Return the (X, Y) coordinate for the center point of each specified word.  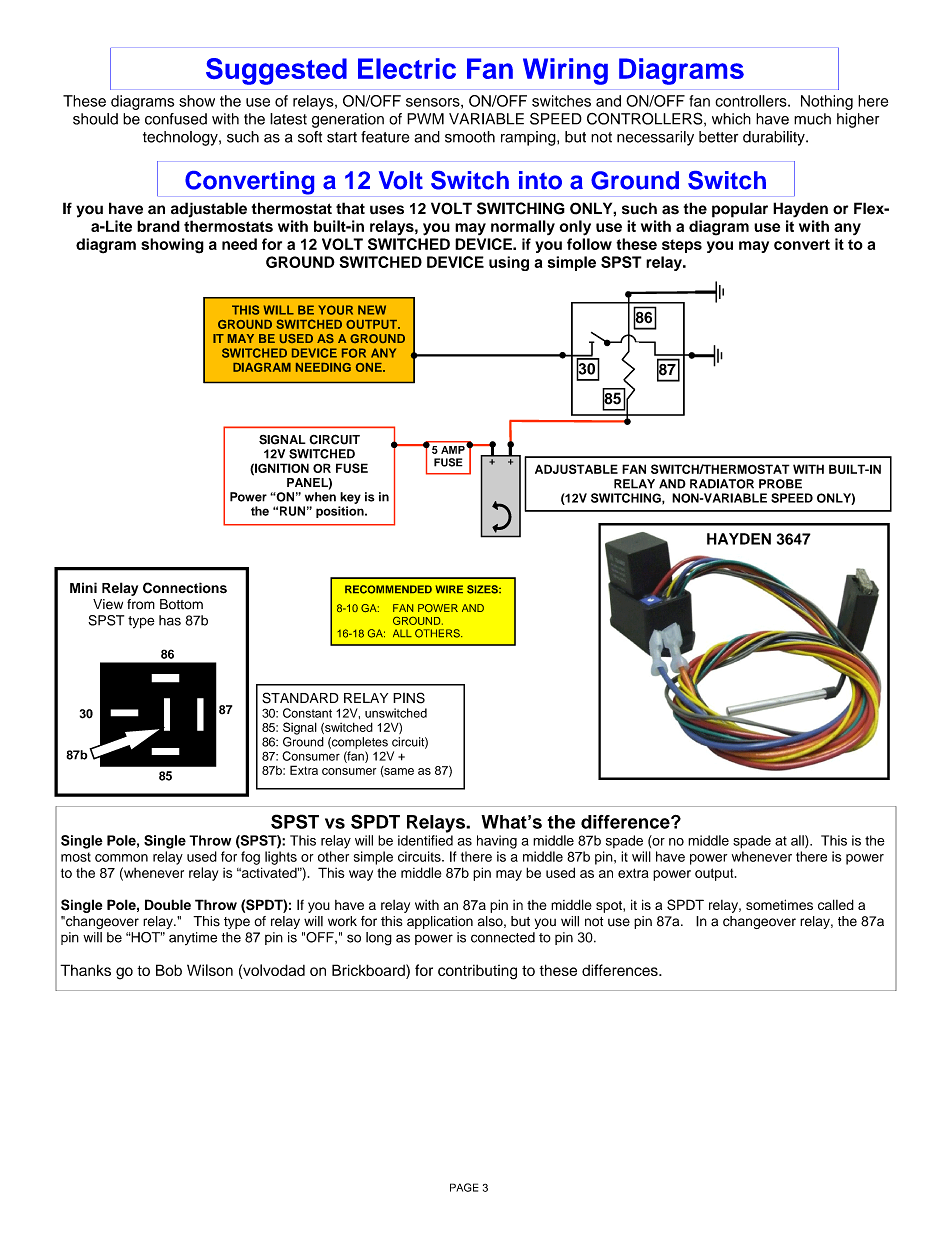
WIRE (449, 589)
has (170, 620)
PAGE (464, 1187)
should (95, 119)
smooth (470, 137)
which (731, 119)
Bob (169, 970)
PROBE (780, 484)
